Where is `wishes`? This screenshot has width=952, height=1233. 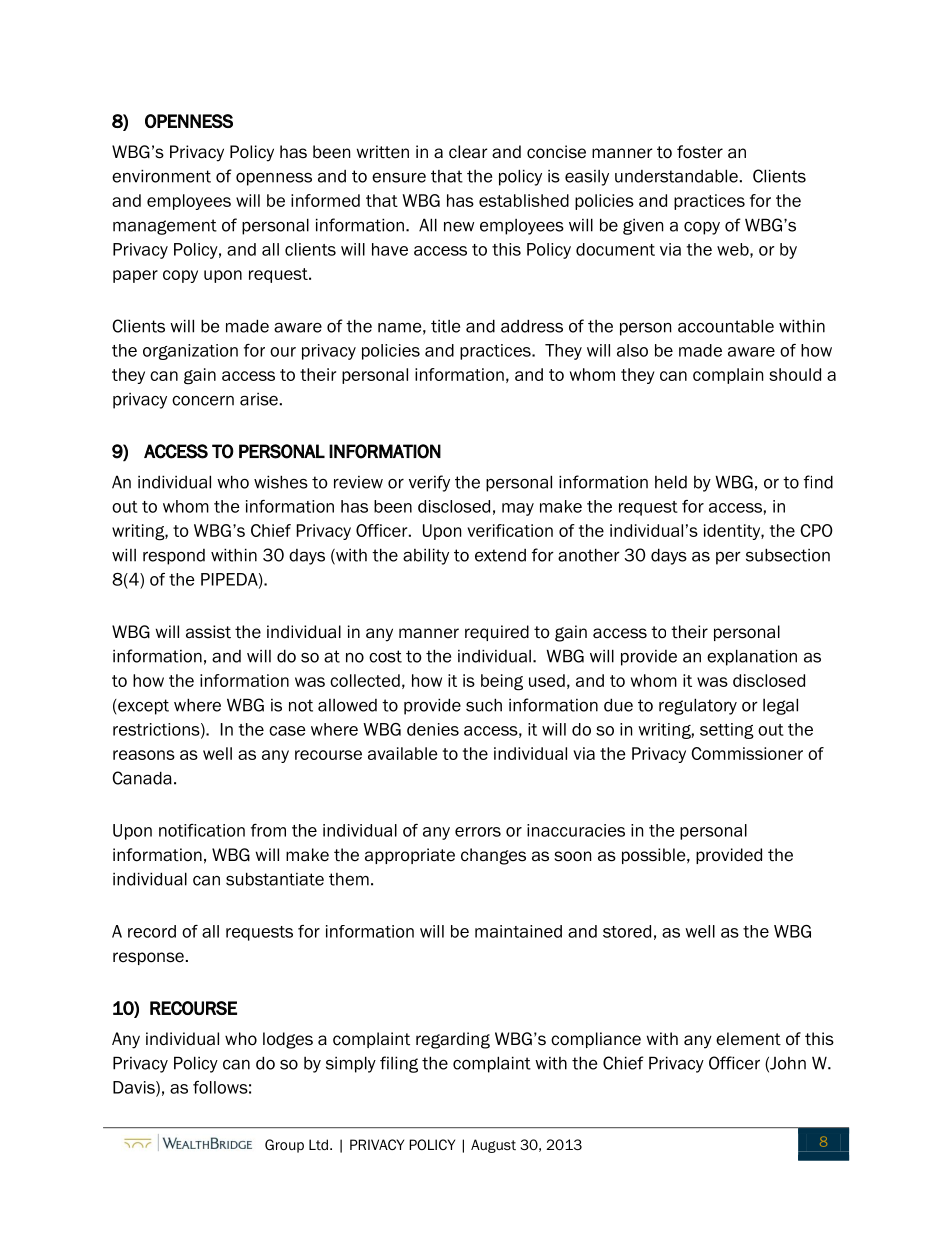
wishes is located at coordinates (281, 482).
